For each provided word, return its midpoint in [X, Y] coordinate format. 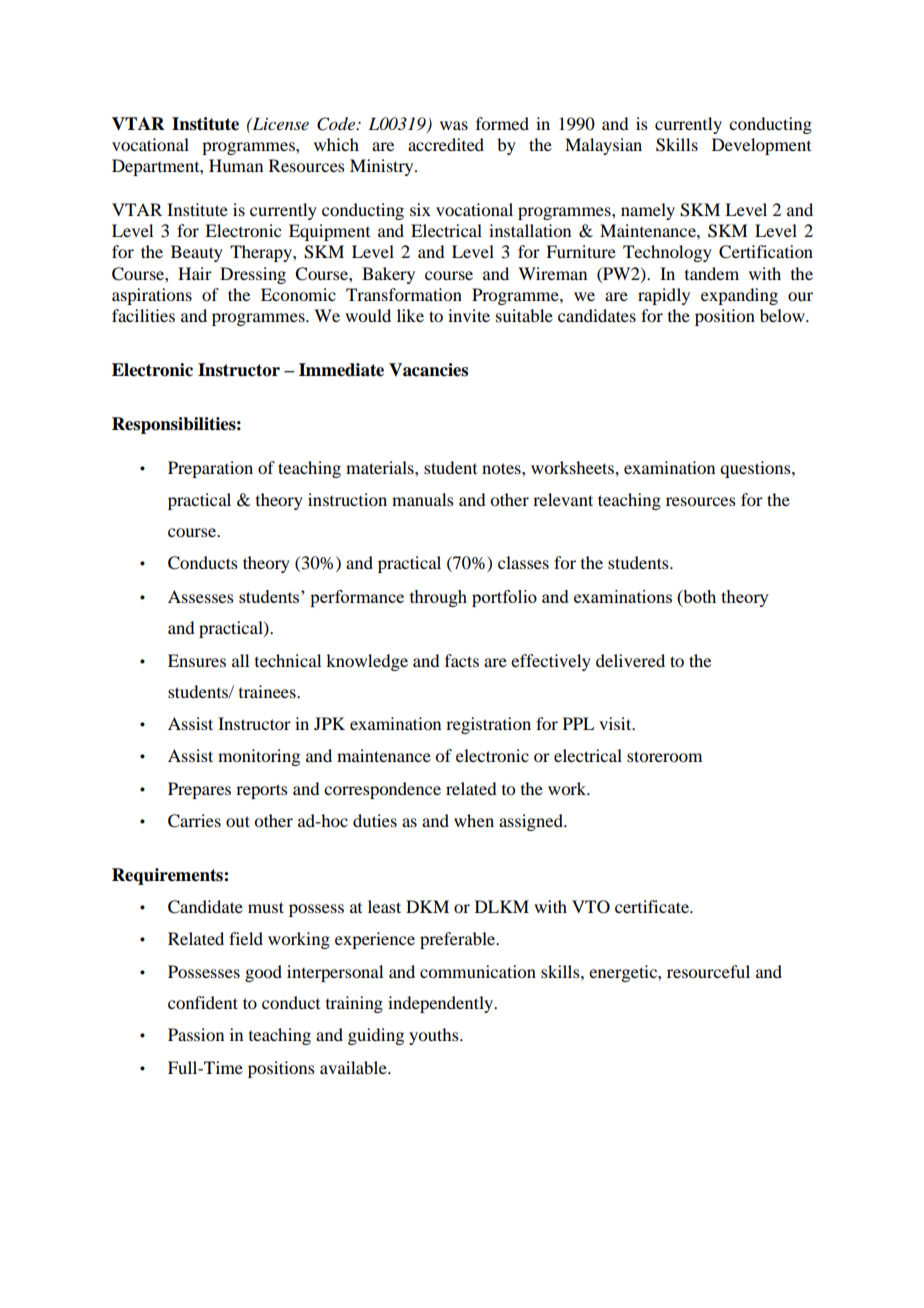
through [438, 598]
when [474, 820]
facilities [143, 315]
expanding [739, 296]
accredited [446, 144]
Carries [194, 821]
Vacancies [428, 370]
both [698, 596]
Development [761, 146]
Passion [196, 1034]
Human [236, 165]
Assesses [201, 596]
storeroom [664, 756]
